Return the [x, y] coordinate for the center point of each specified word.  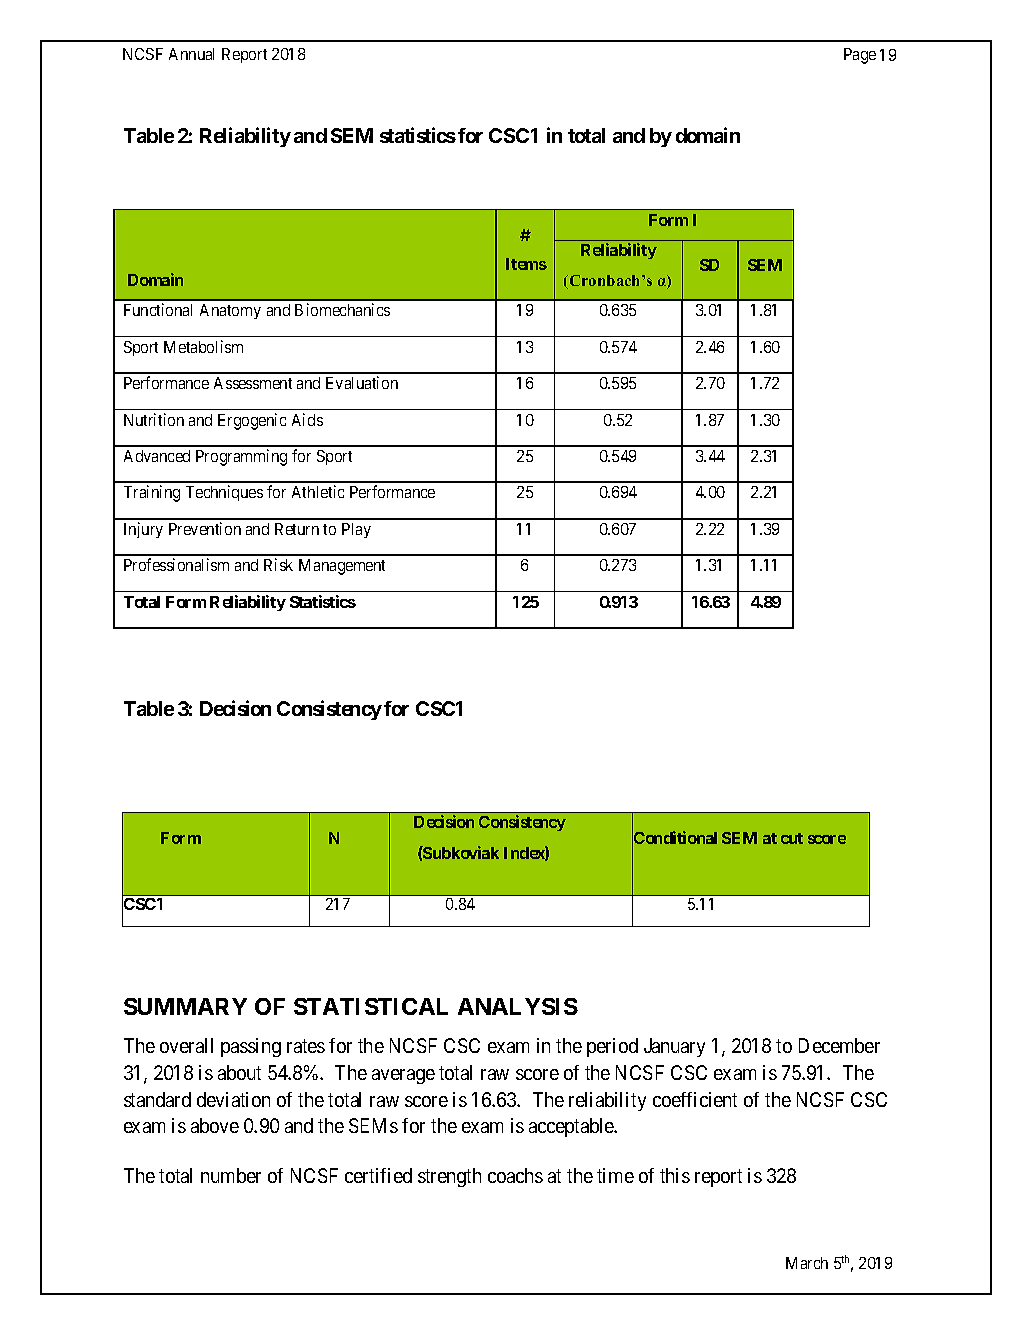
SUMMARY [185, 1006]
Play [356, 530]
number [231, 1175]
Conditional [674, 838]
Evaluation [362, 382]
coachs [515, 1175]
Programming [241, 457]
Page [860, 56]
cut [792, 838]
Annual [191, 54]
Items [526, 264]
